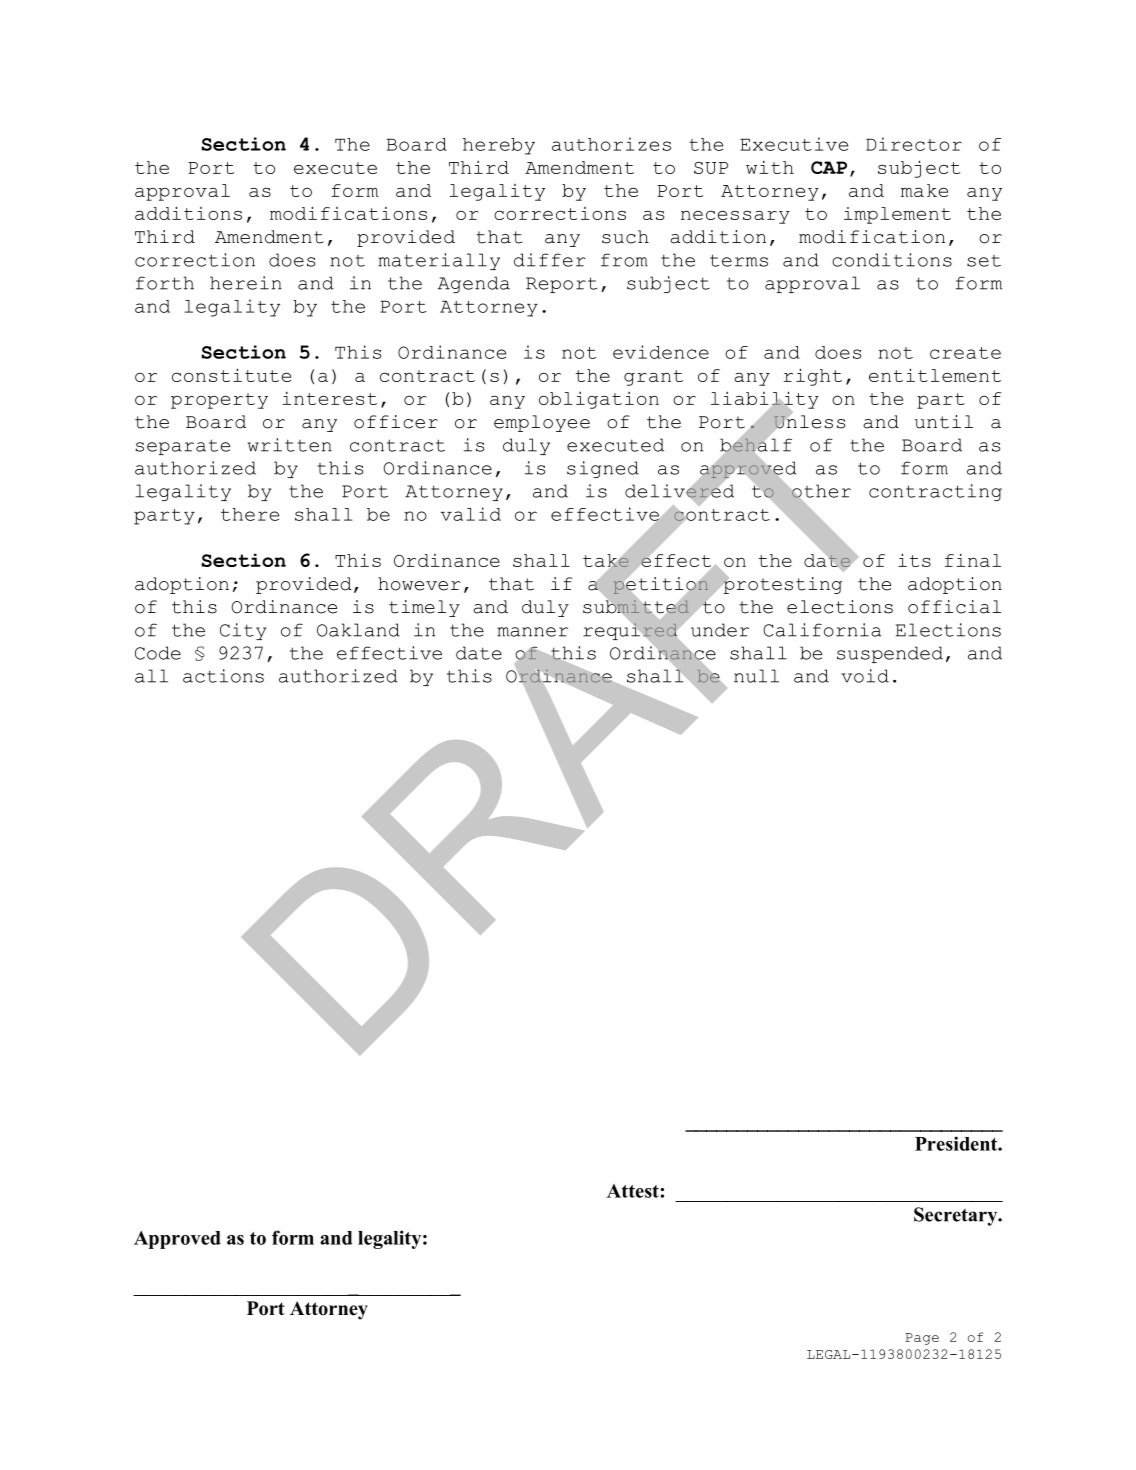 Image resolution: width=1136 pixels, height=1470 pixels. Describe the element at coordinates (158, 653) in the screenshot. I see `Code` at that location.
